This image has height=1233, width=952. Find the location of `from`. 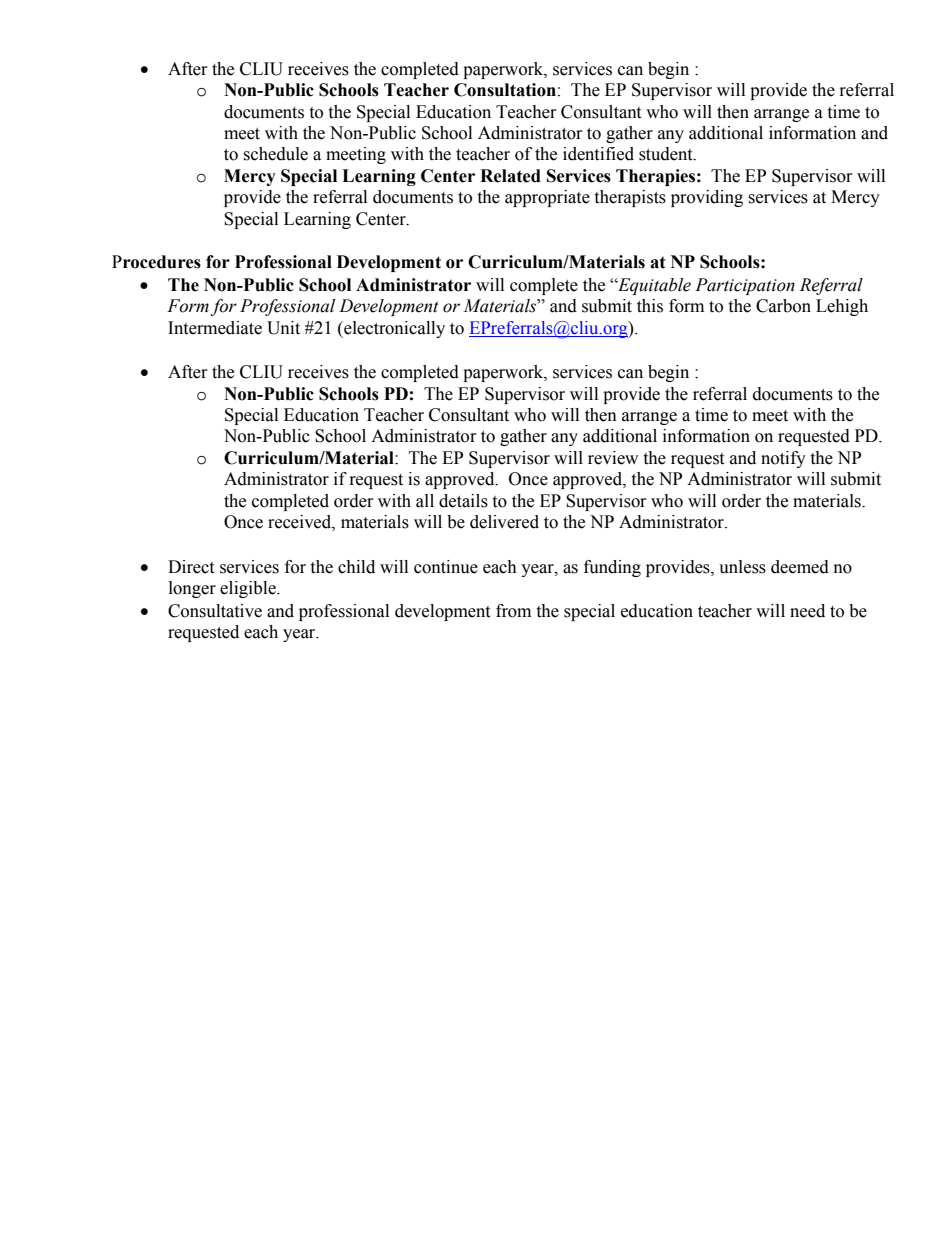

from is located at coordinates (513, 611).
